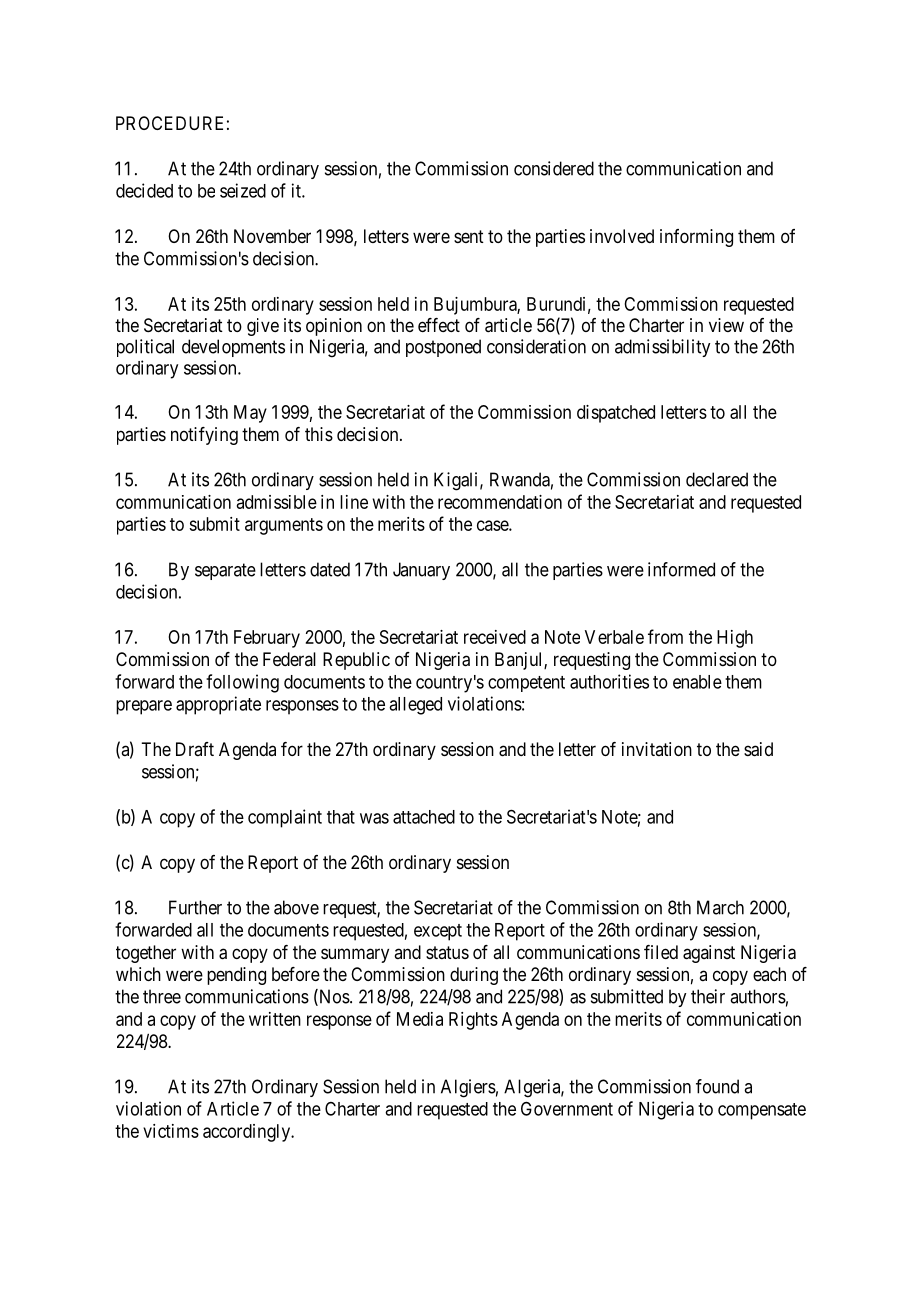 This screenshot has width=924, height=1308. I want to click on invitation, so click(657, 749).
